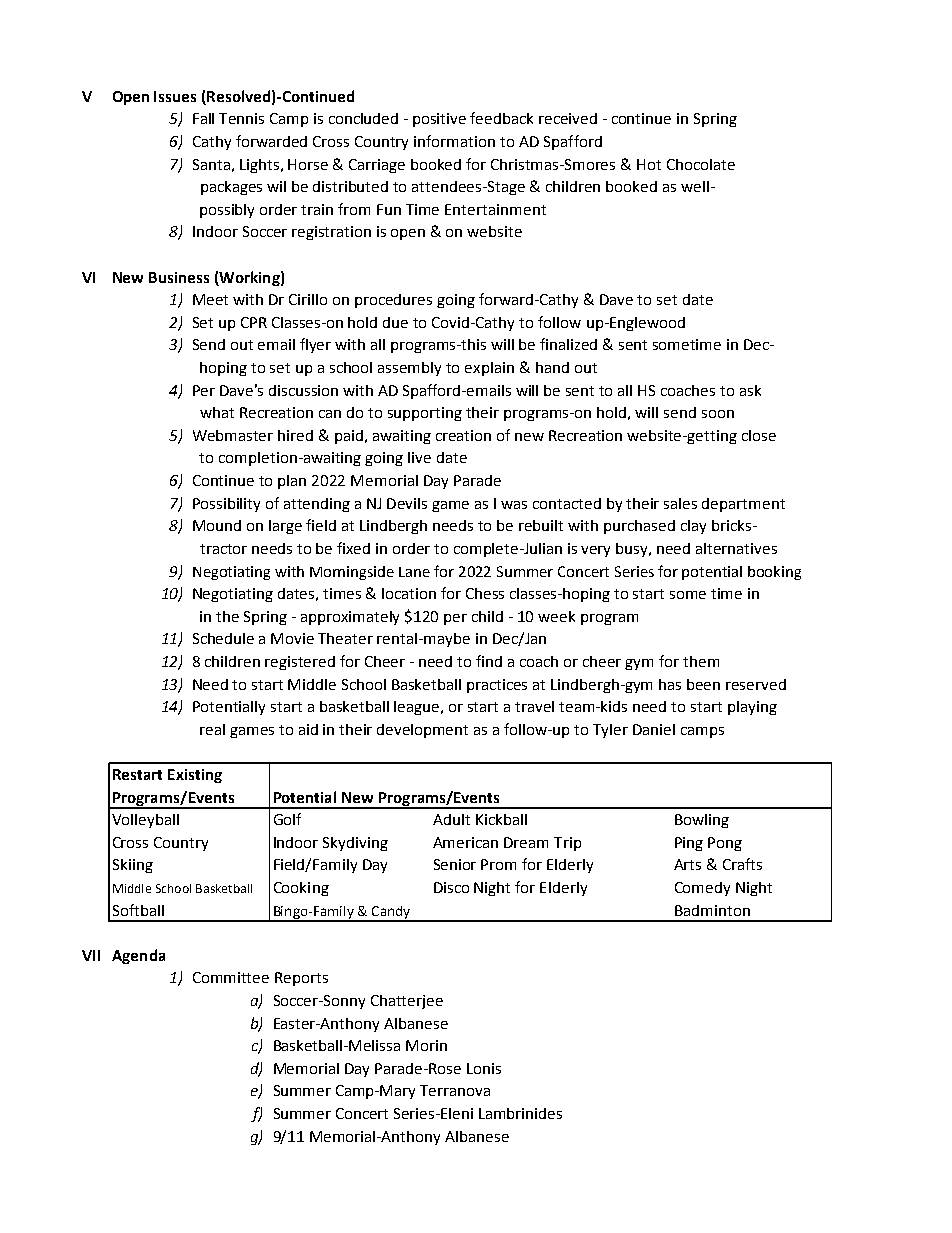 This image has width=952, height=1233. Describe the element at coordinates (231, 977) in the image. I see `Committee` at that location.
